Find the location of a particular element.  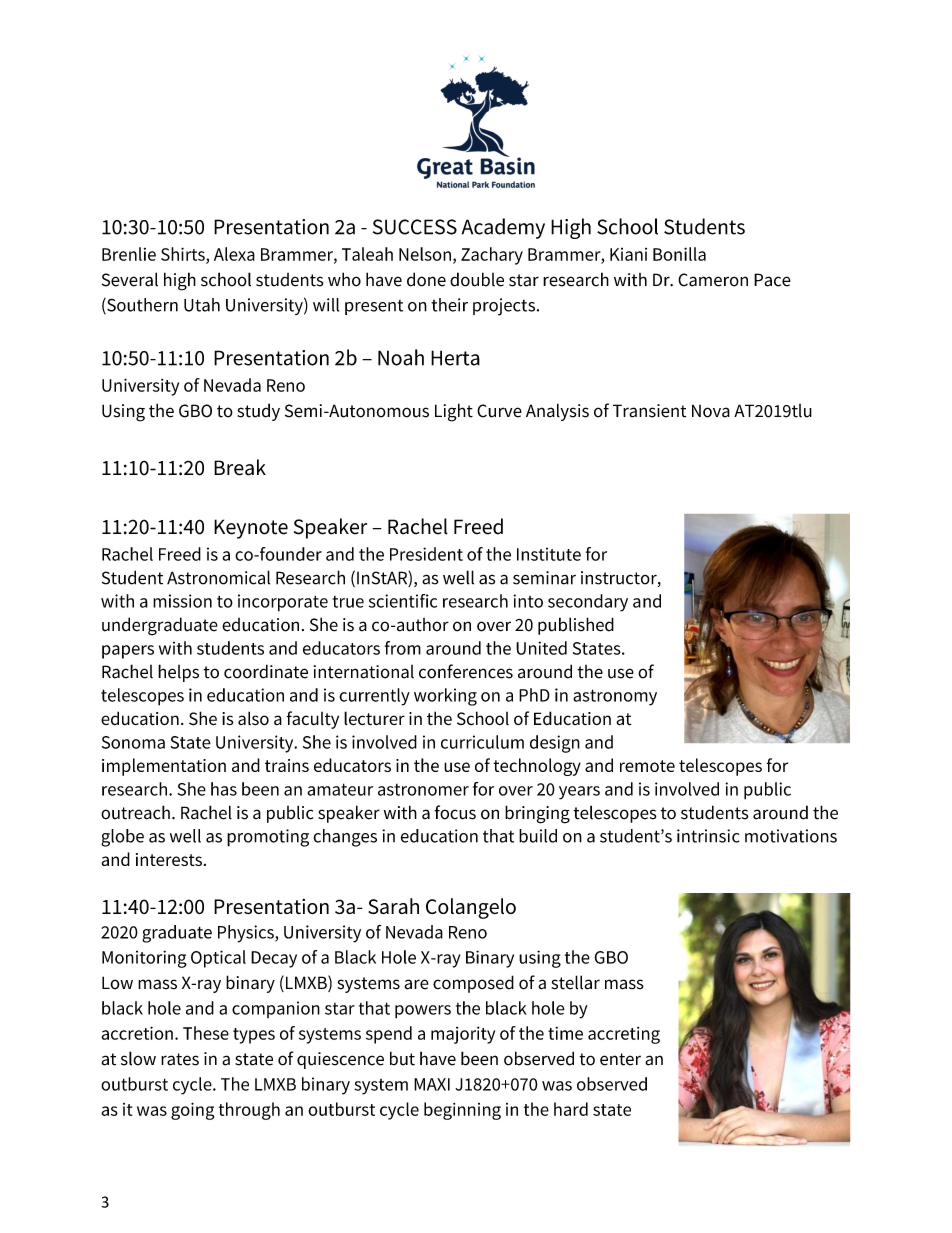

has is located at coordinates (224, 789).
